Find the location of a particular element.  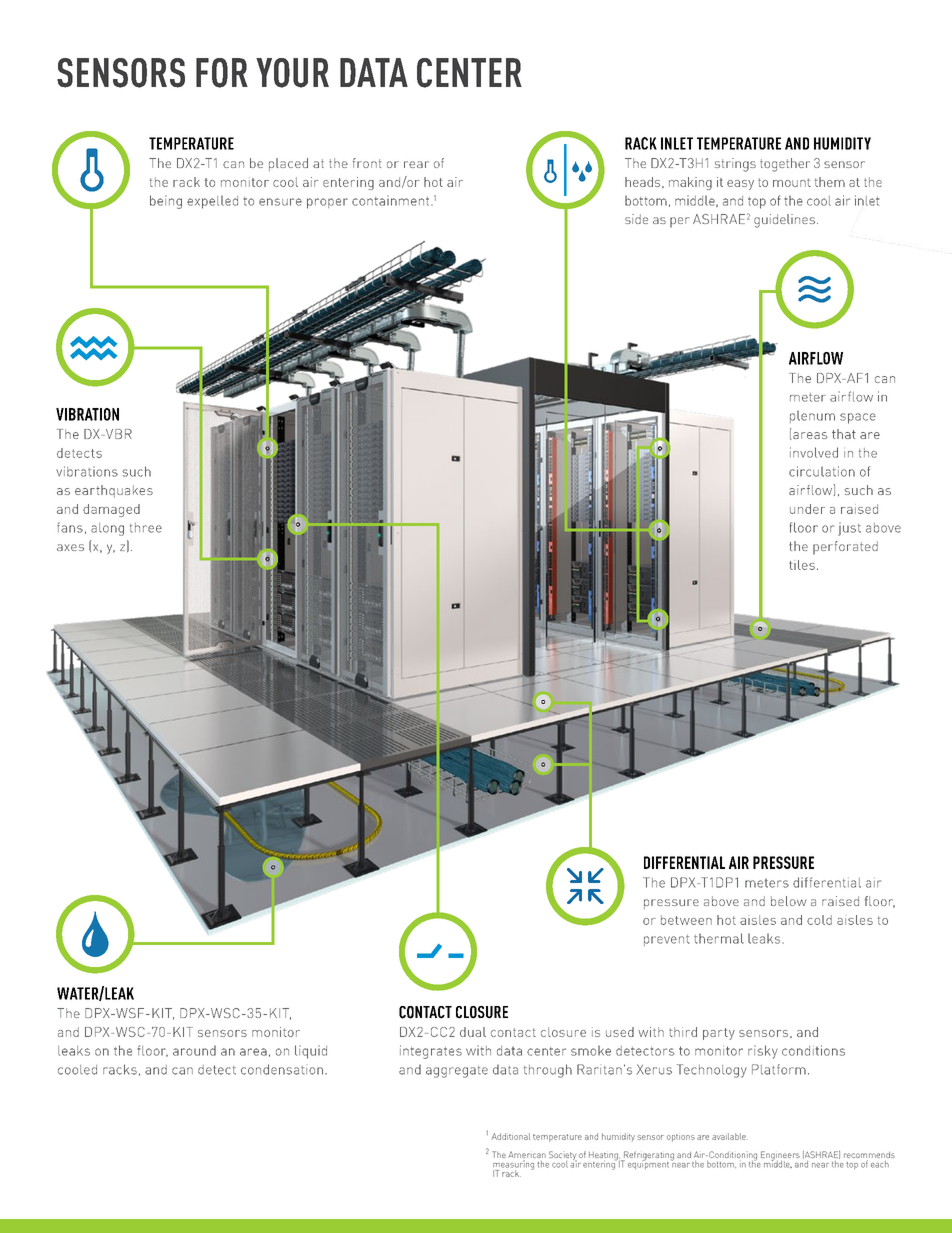

Additional is located at coordinates (511, 1136).
